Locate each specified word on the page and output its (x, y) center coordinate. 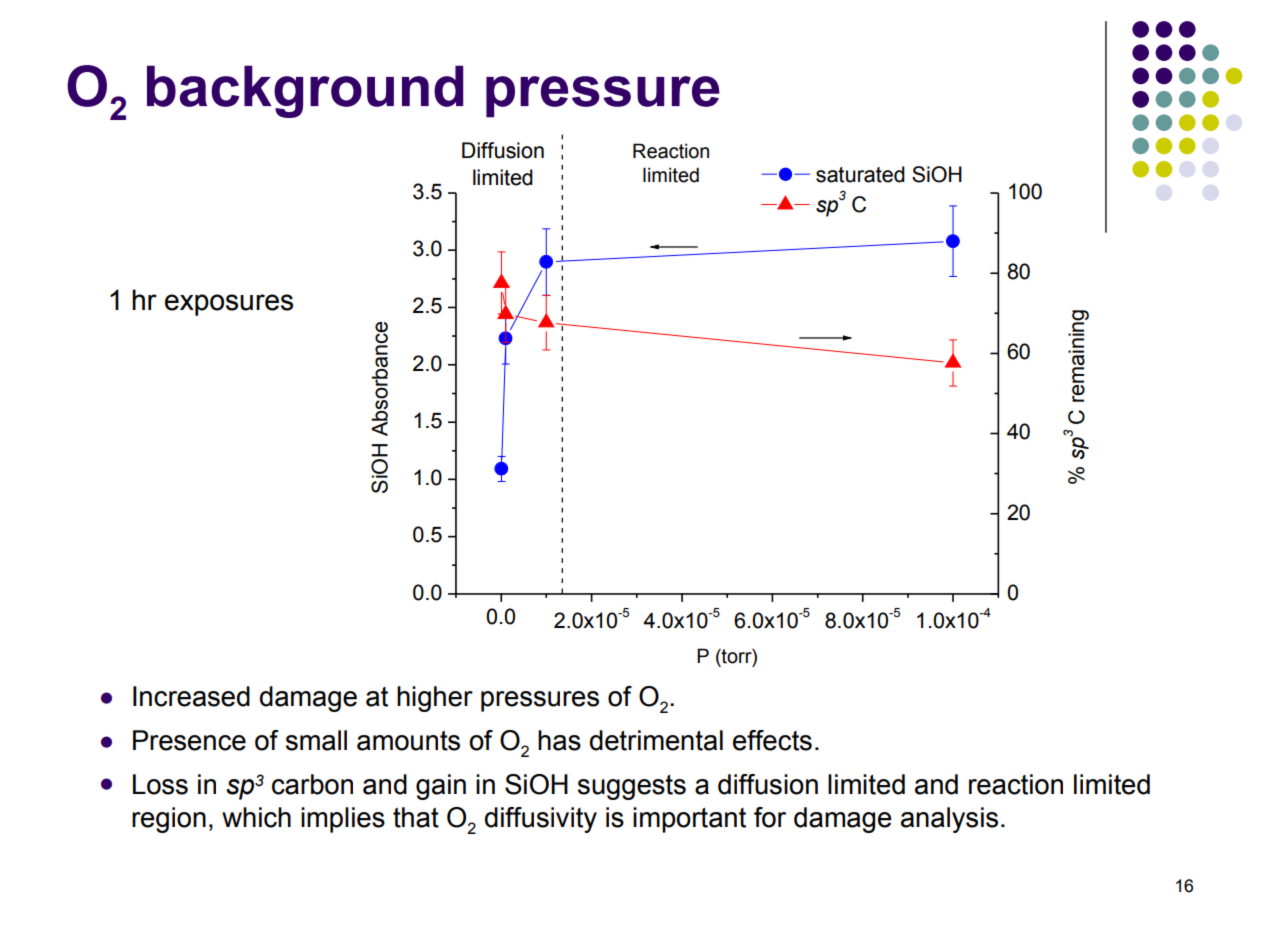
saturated (860, 174)
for (770, 817)
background (305, 91)
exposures (229, 305)
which (256, 817)
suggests (632, 787)
